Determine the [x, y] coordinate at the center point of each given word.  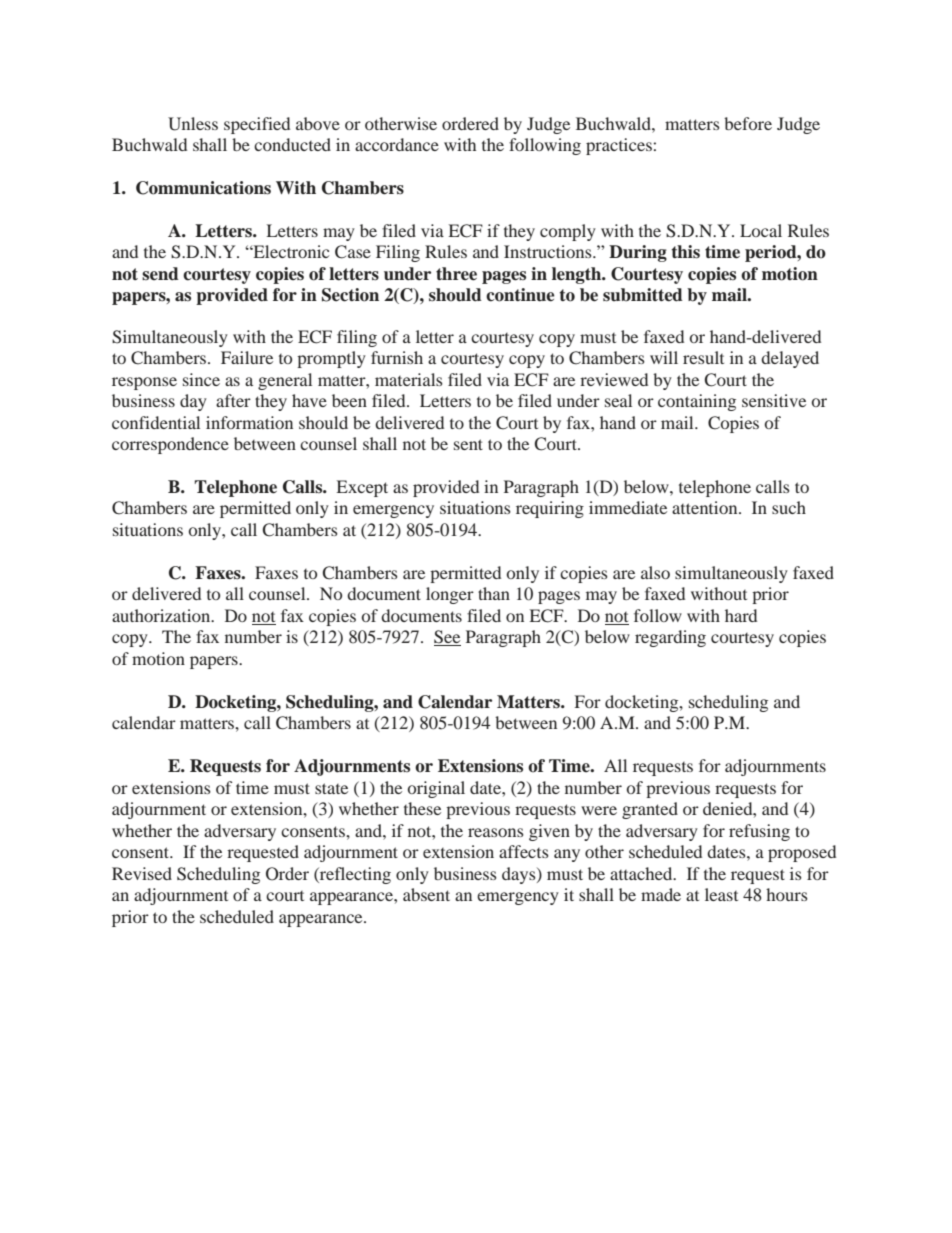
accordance [397, 144]
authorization [162, 615]
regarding [670, 638]
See [447, 638]
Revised [142, 873]
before [748, 123]
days [520, 875]
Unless [193, 124]
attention [706, 507]
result [703, 357]
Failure [247, 357]
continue [520, 295]
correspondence [170, 445]
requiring [550, 509]
